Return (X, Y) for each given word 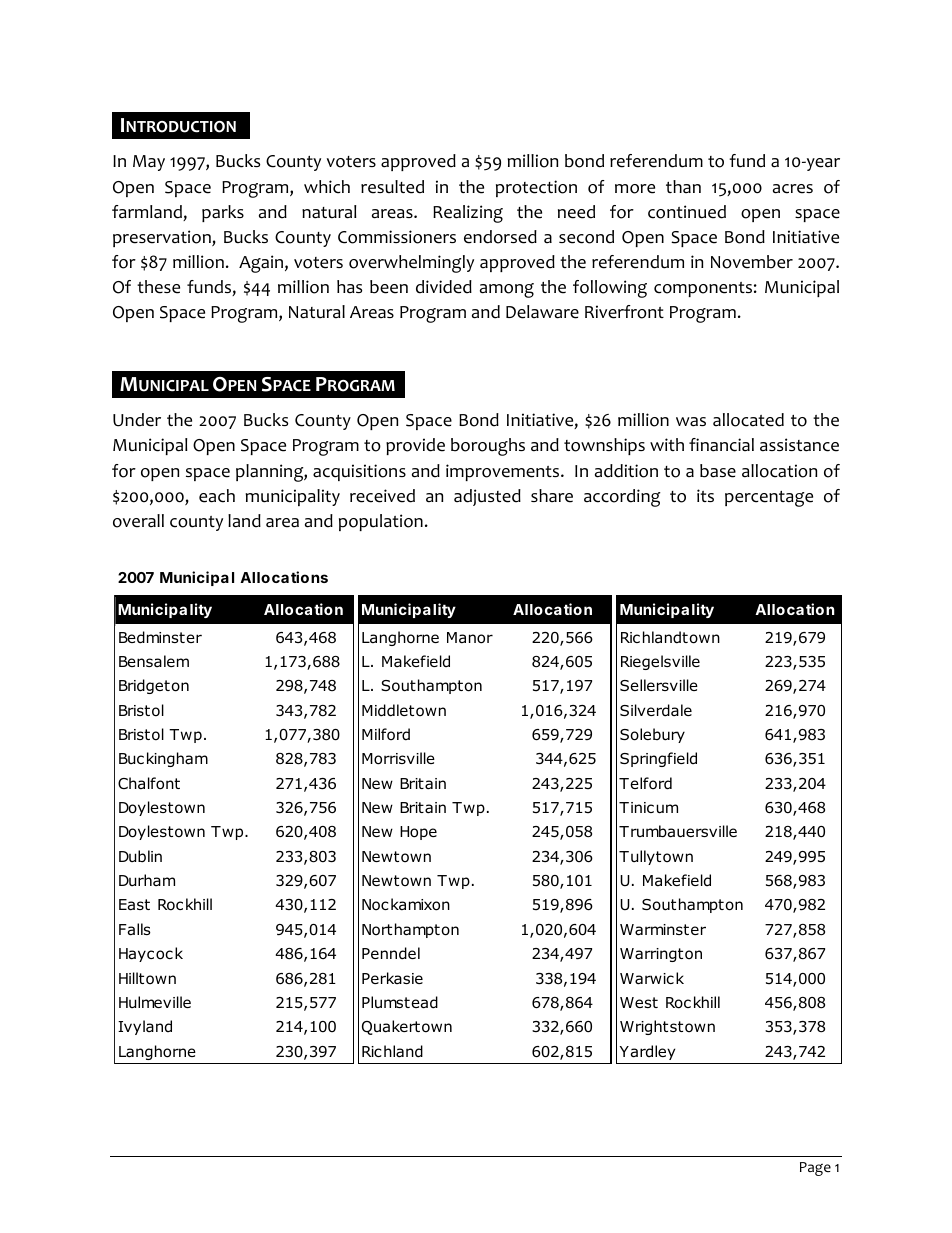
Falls (135, 929)
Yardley (647, 1052)
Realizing (468, 214)
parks (223, 213)
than (683, 186)
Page (815, 1169)
